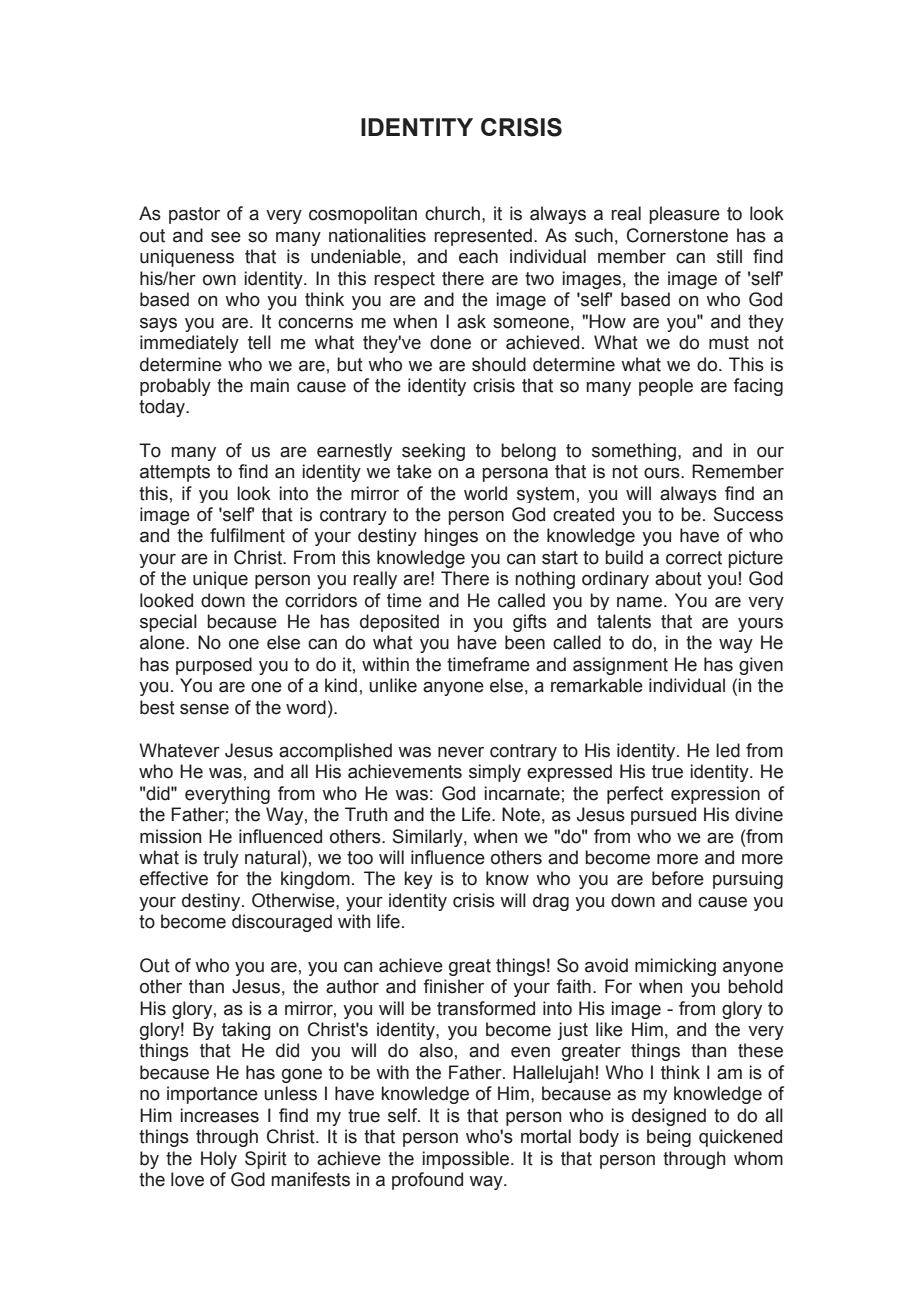  What do you see at coordinates (194, 215) in the document?
I see `pastor` at bounding box center [194, 215].
